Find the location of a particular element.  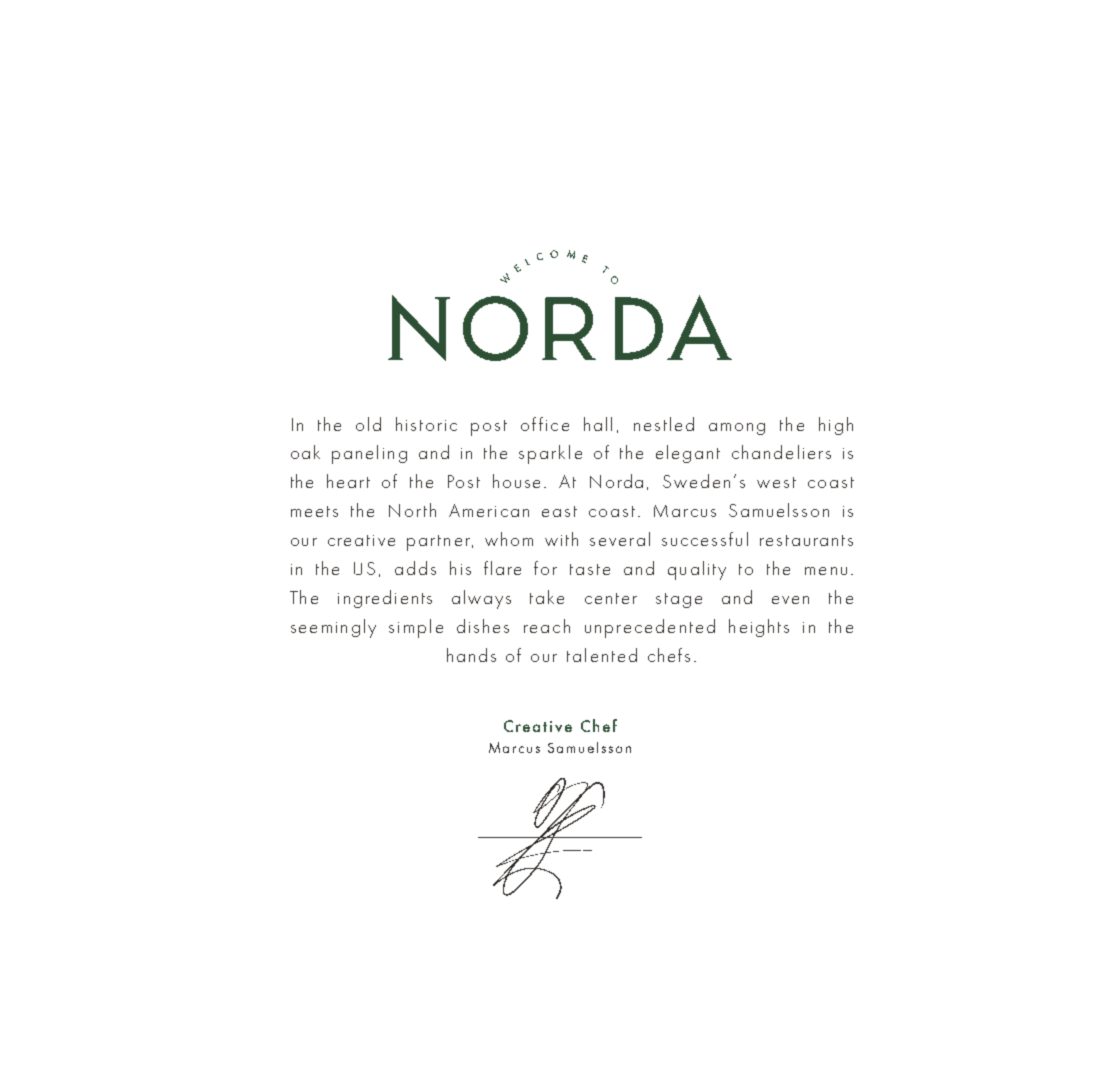

ingredients is located at coordinates (385, 599).
